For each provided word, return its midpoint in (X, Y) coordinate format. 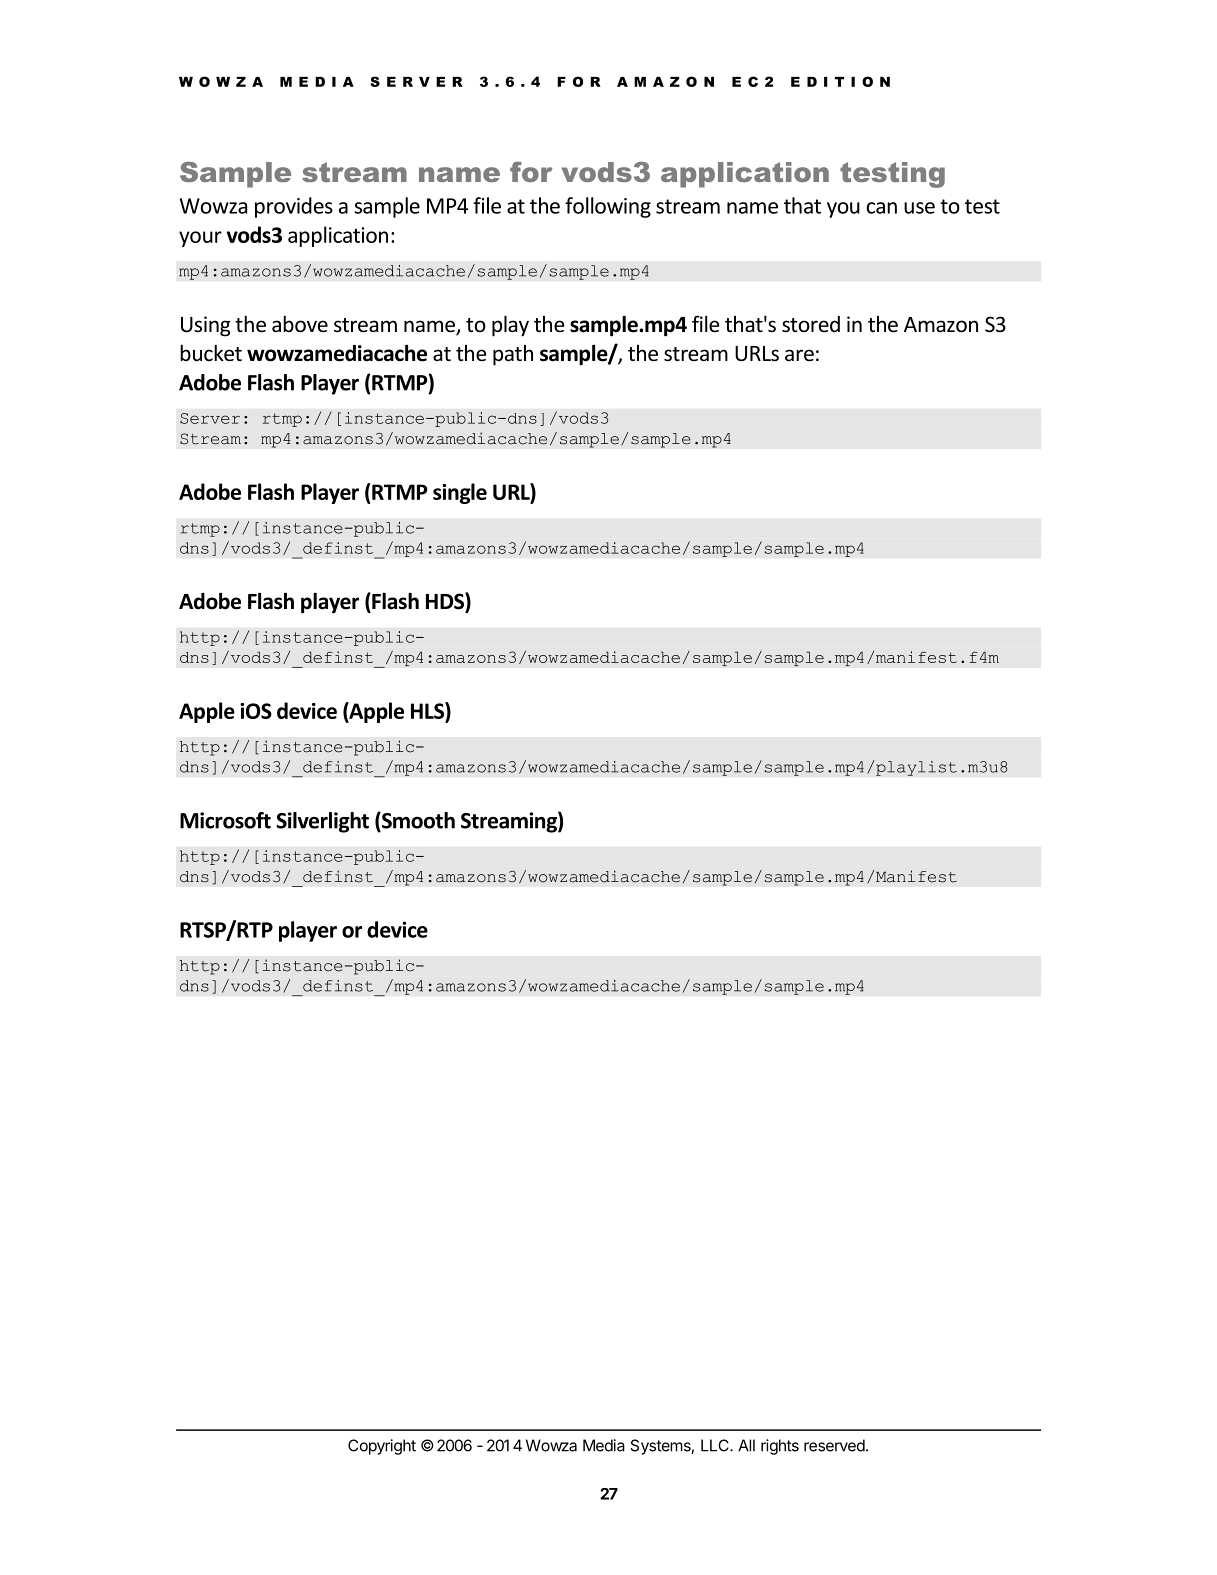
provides (294, 207)
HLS (428, 710)
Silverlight (322, 822)
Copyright (382, 1447)
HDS (446, 602)
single (460, 493)
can (882, 208)
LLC (716, 1445)
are (799, 355)
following (608, 207)
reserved (834, 1445)
